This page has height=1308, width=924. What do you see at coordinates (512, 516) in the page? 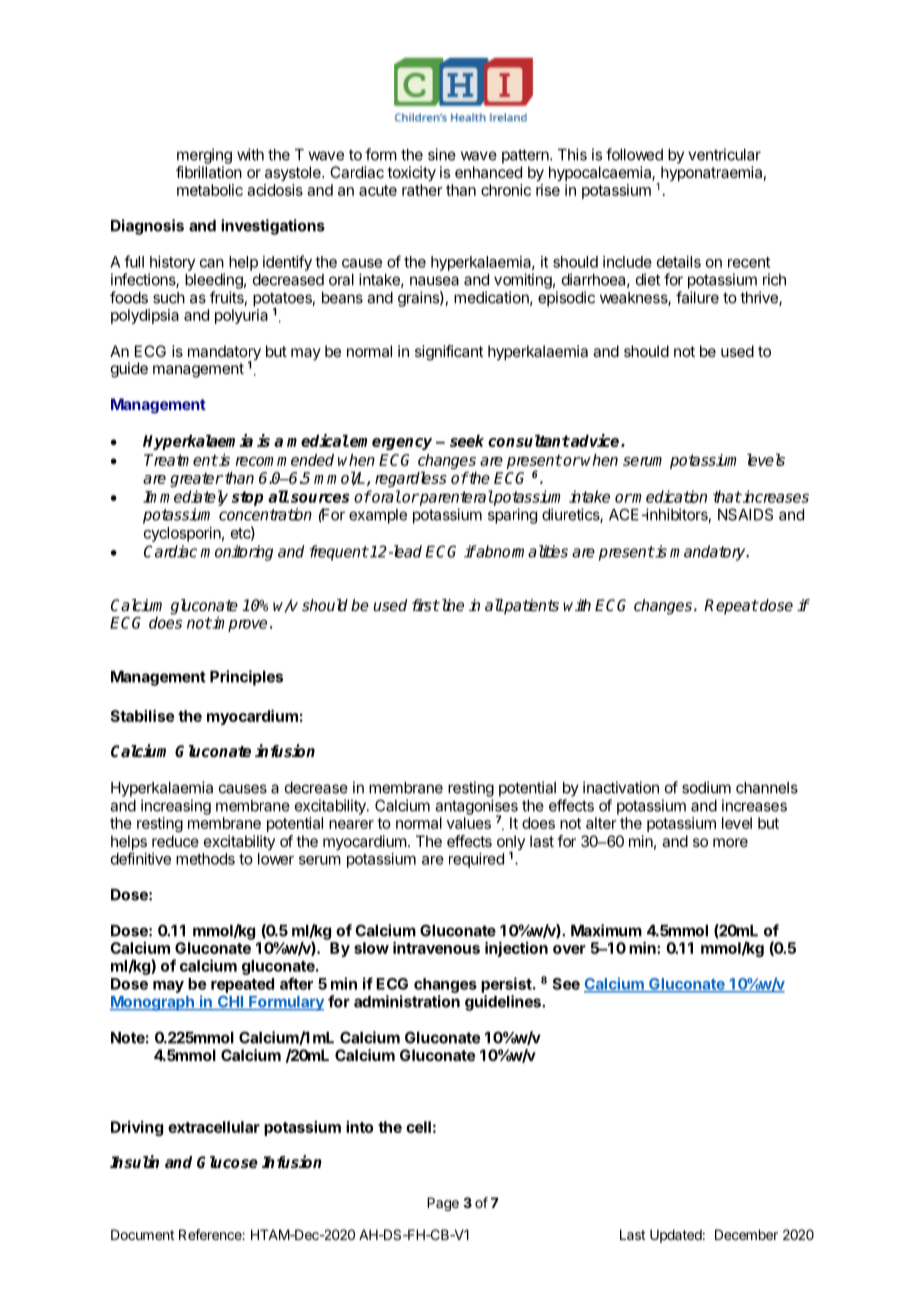
I see `sparing` at bounding box center [512, 516].
